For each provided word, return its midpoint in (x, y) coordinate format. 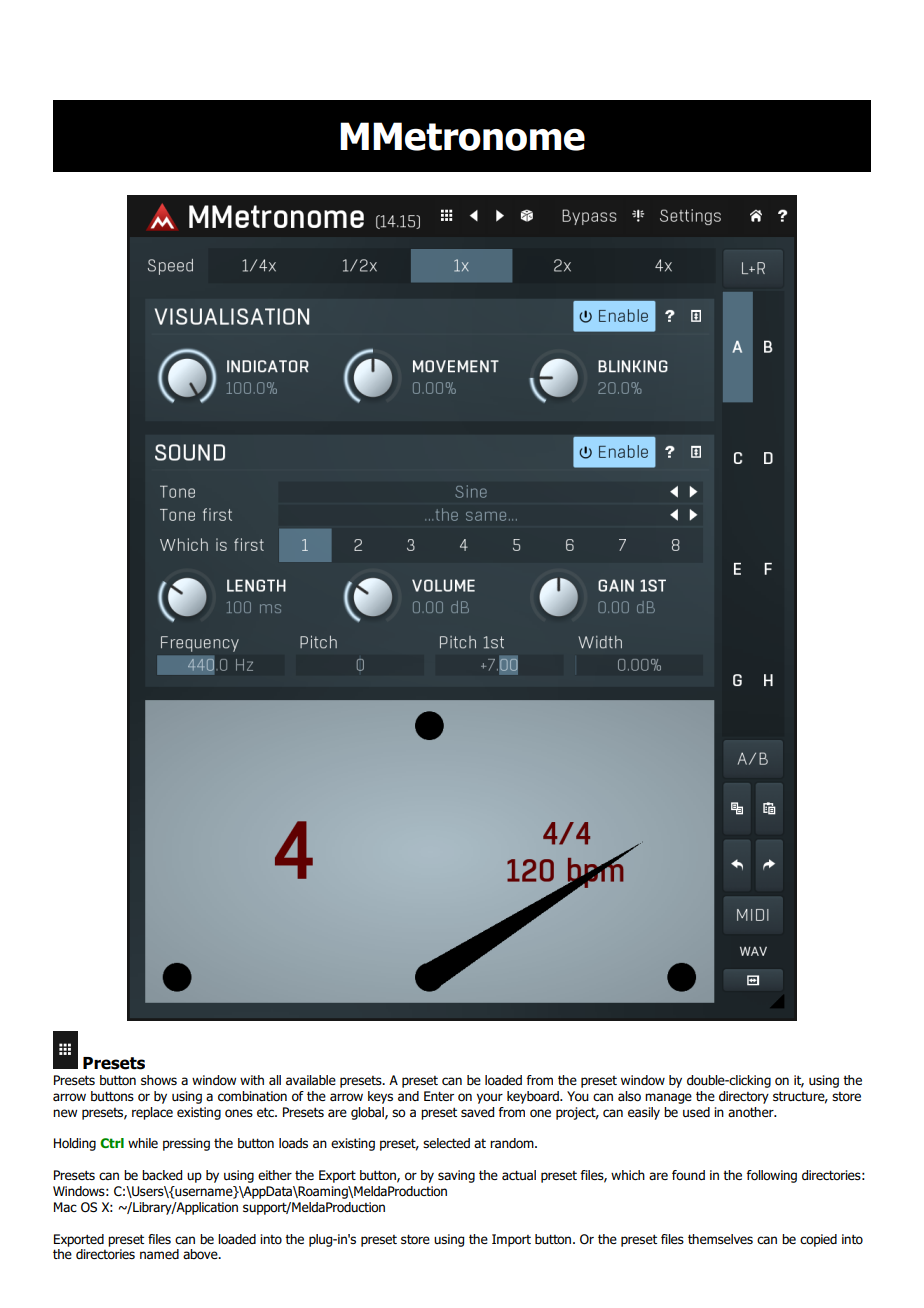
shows (159, 1080)
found (688, 1175)
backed (162, 1175)
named (159, 1254)
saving (456, 1176)
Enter (439, 1096)
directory (744, 1097)
